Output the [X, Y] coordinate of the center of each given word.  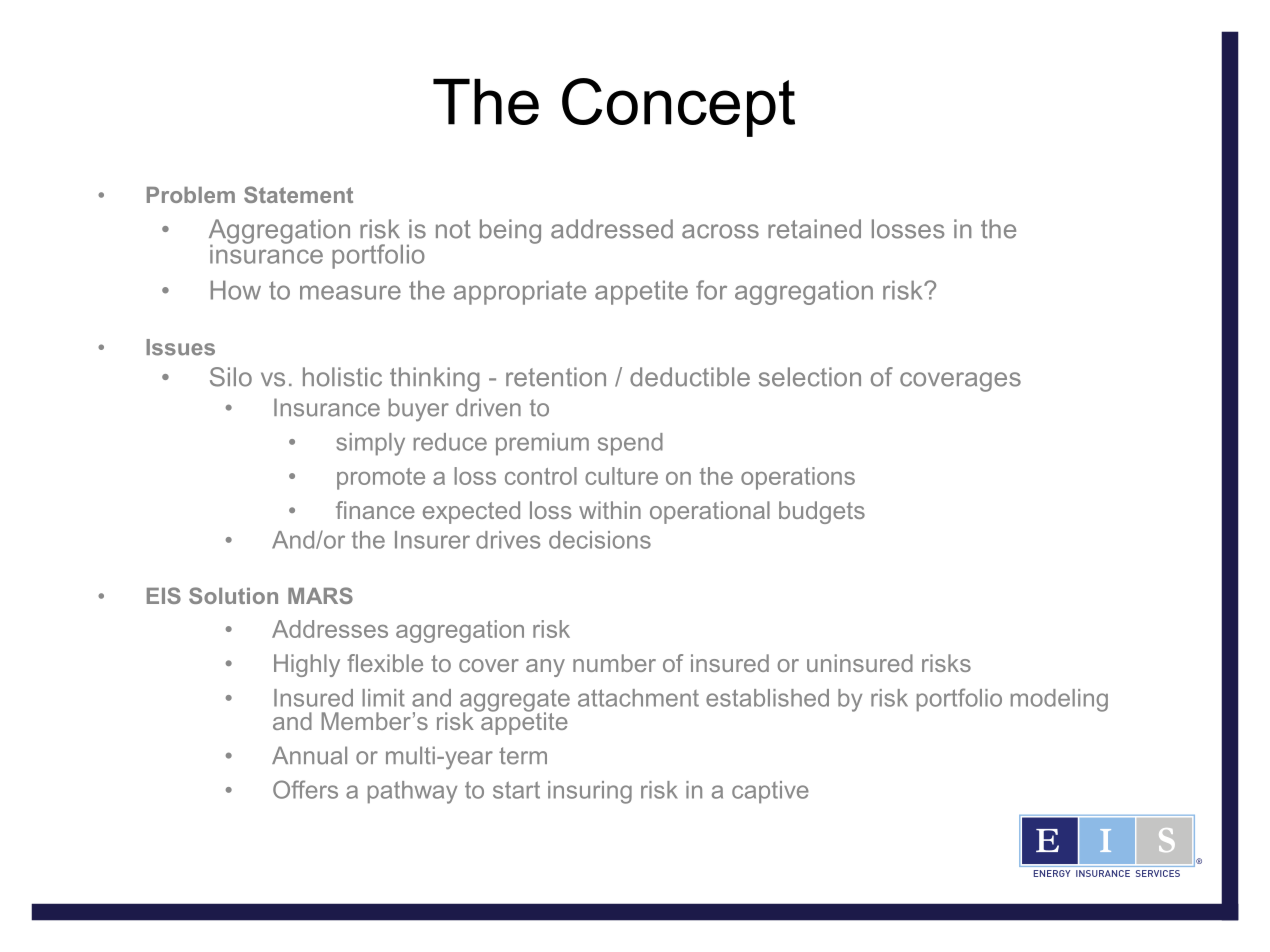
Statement [298, 194]
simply [370, 444]
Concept [678, 107]
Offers [305, 789]
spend [630, 444]
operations [798, 478]
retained [814, 229]
